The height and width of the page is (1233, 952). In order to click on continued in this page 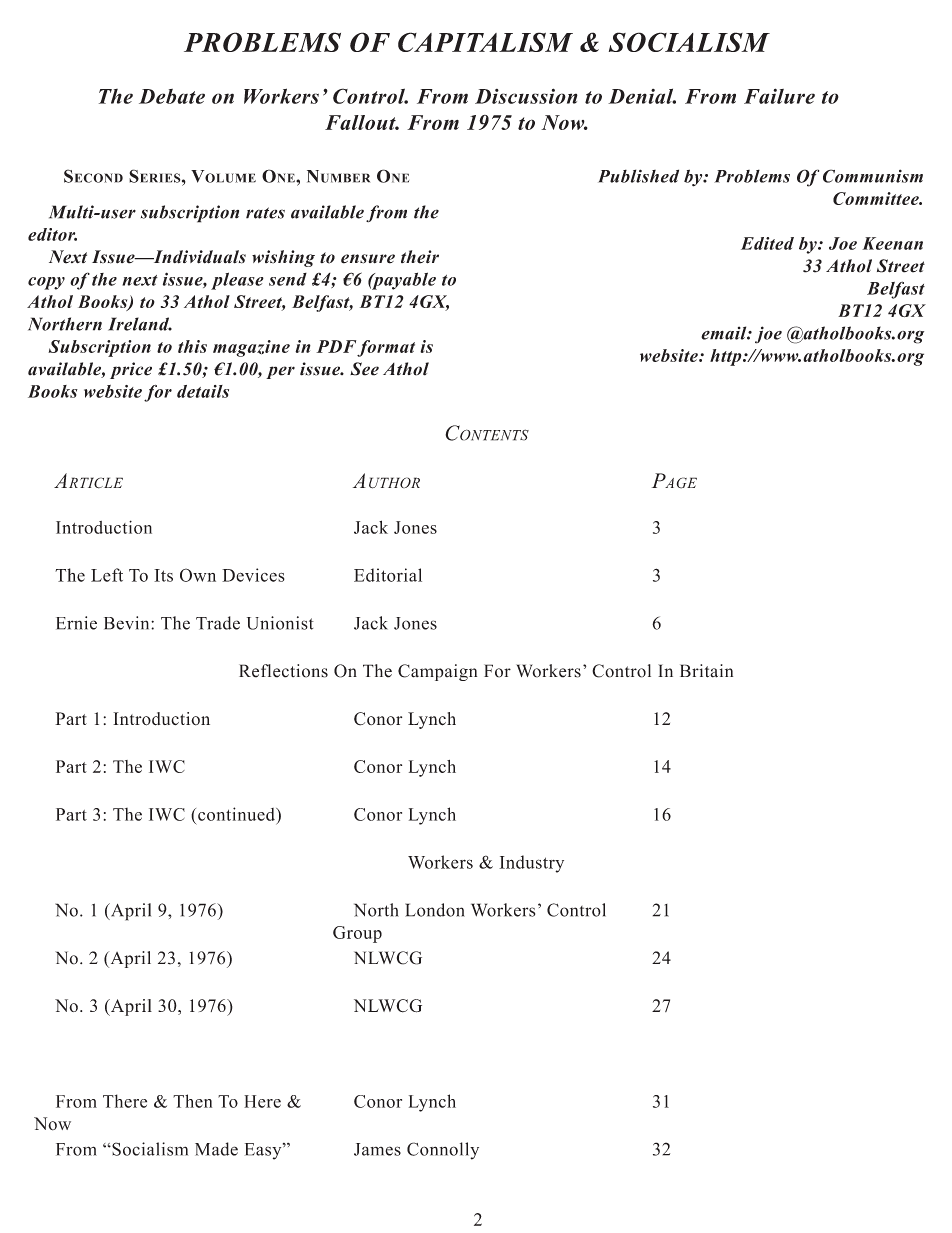, I will do `click(237, 814)`.
